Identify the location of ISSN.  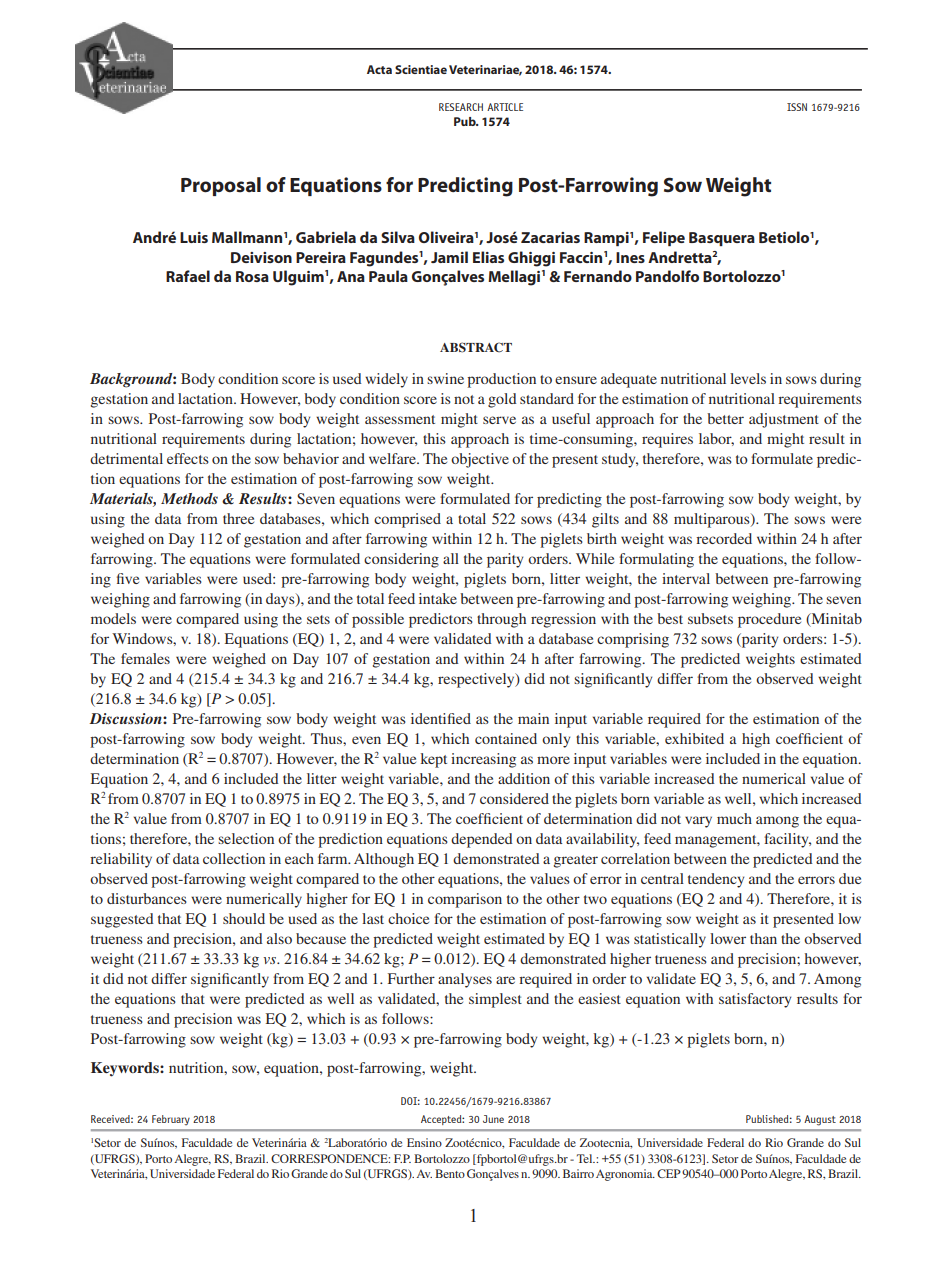
(797, 107).
